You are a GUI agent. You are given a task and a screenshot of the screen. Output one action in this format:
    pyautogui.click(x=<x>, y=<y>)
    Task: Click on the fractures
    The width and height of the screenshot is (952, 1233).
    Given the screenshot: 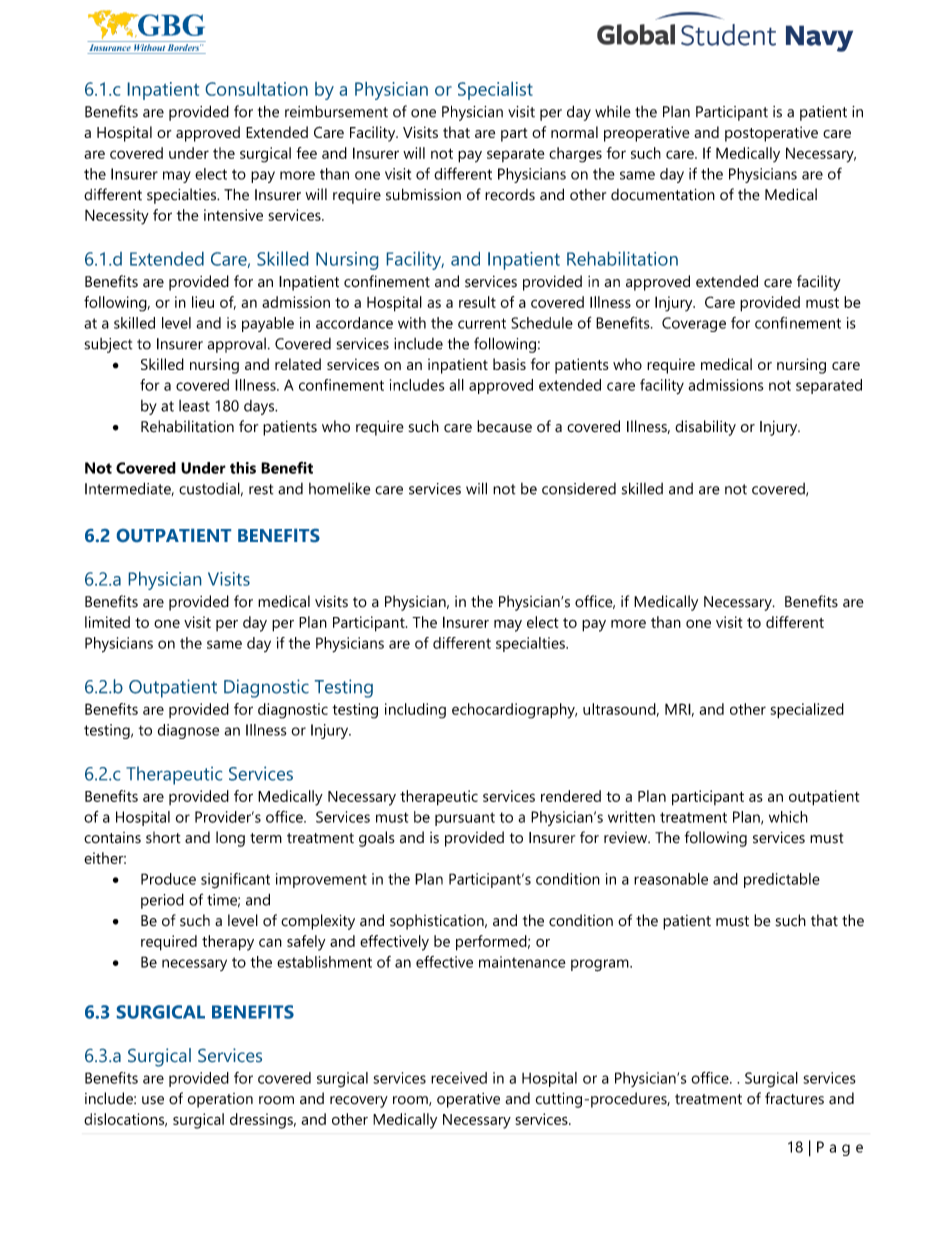 What is the action you would take?
    pyautogui.click(x=794, y=1098)
